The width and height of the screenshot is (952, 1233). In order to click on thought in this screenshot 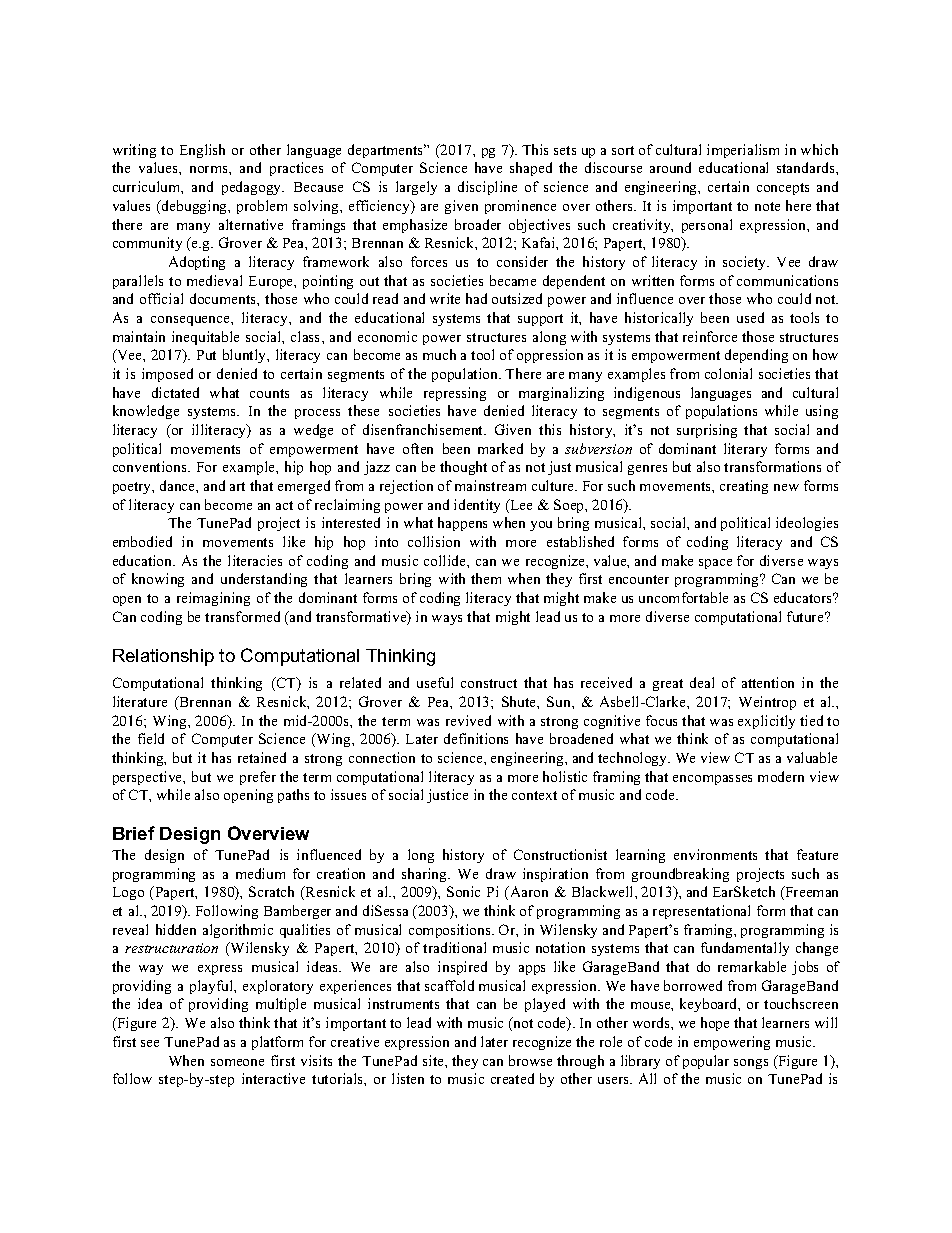, I will do `click(463, 468)`.
